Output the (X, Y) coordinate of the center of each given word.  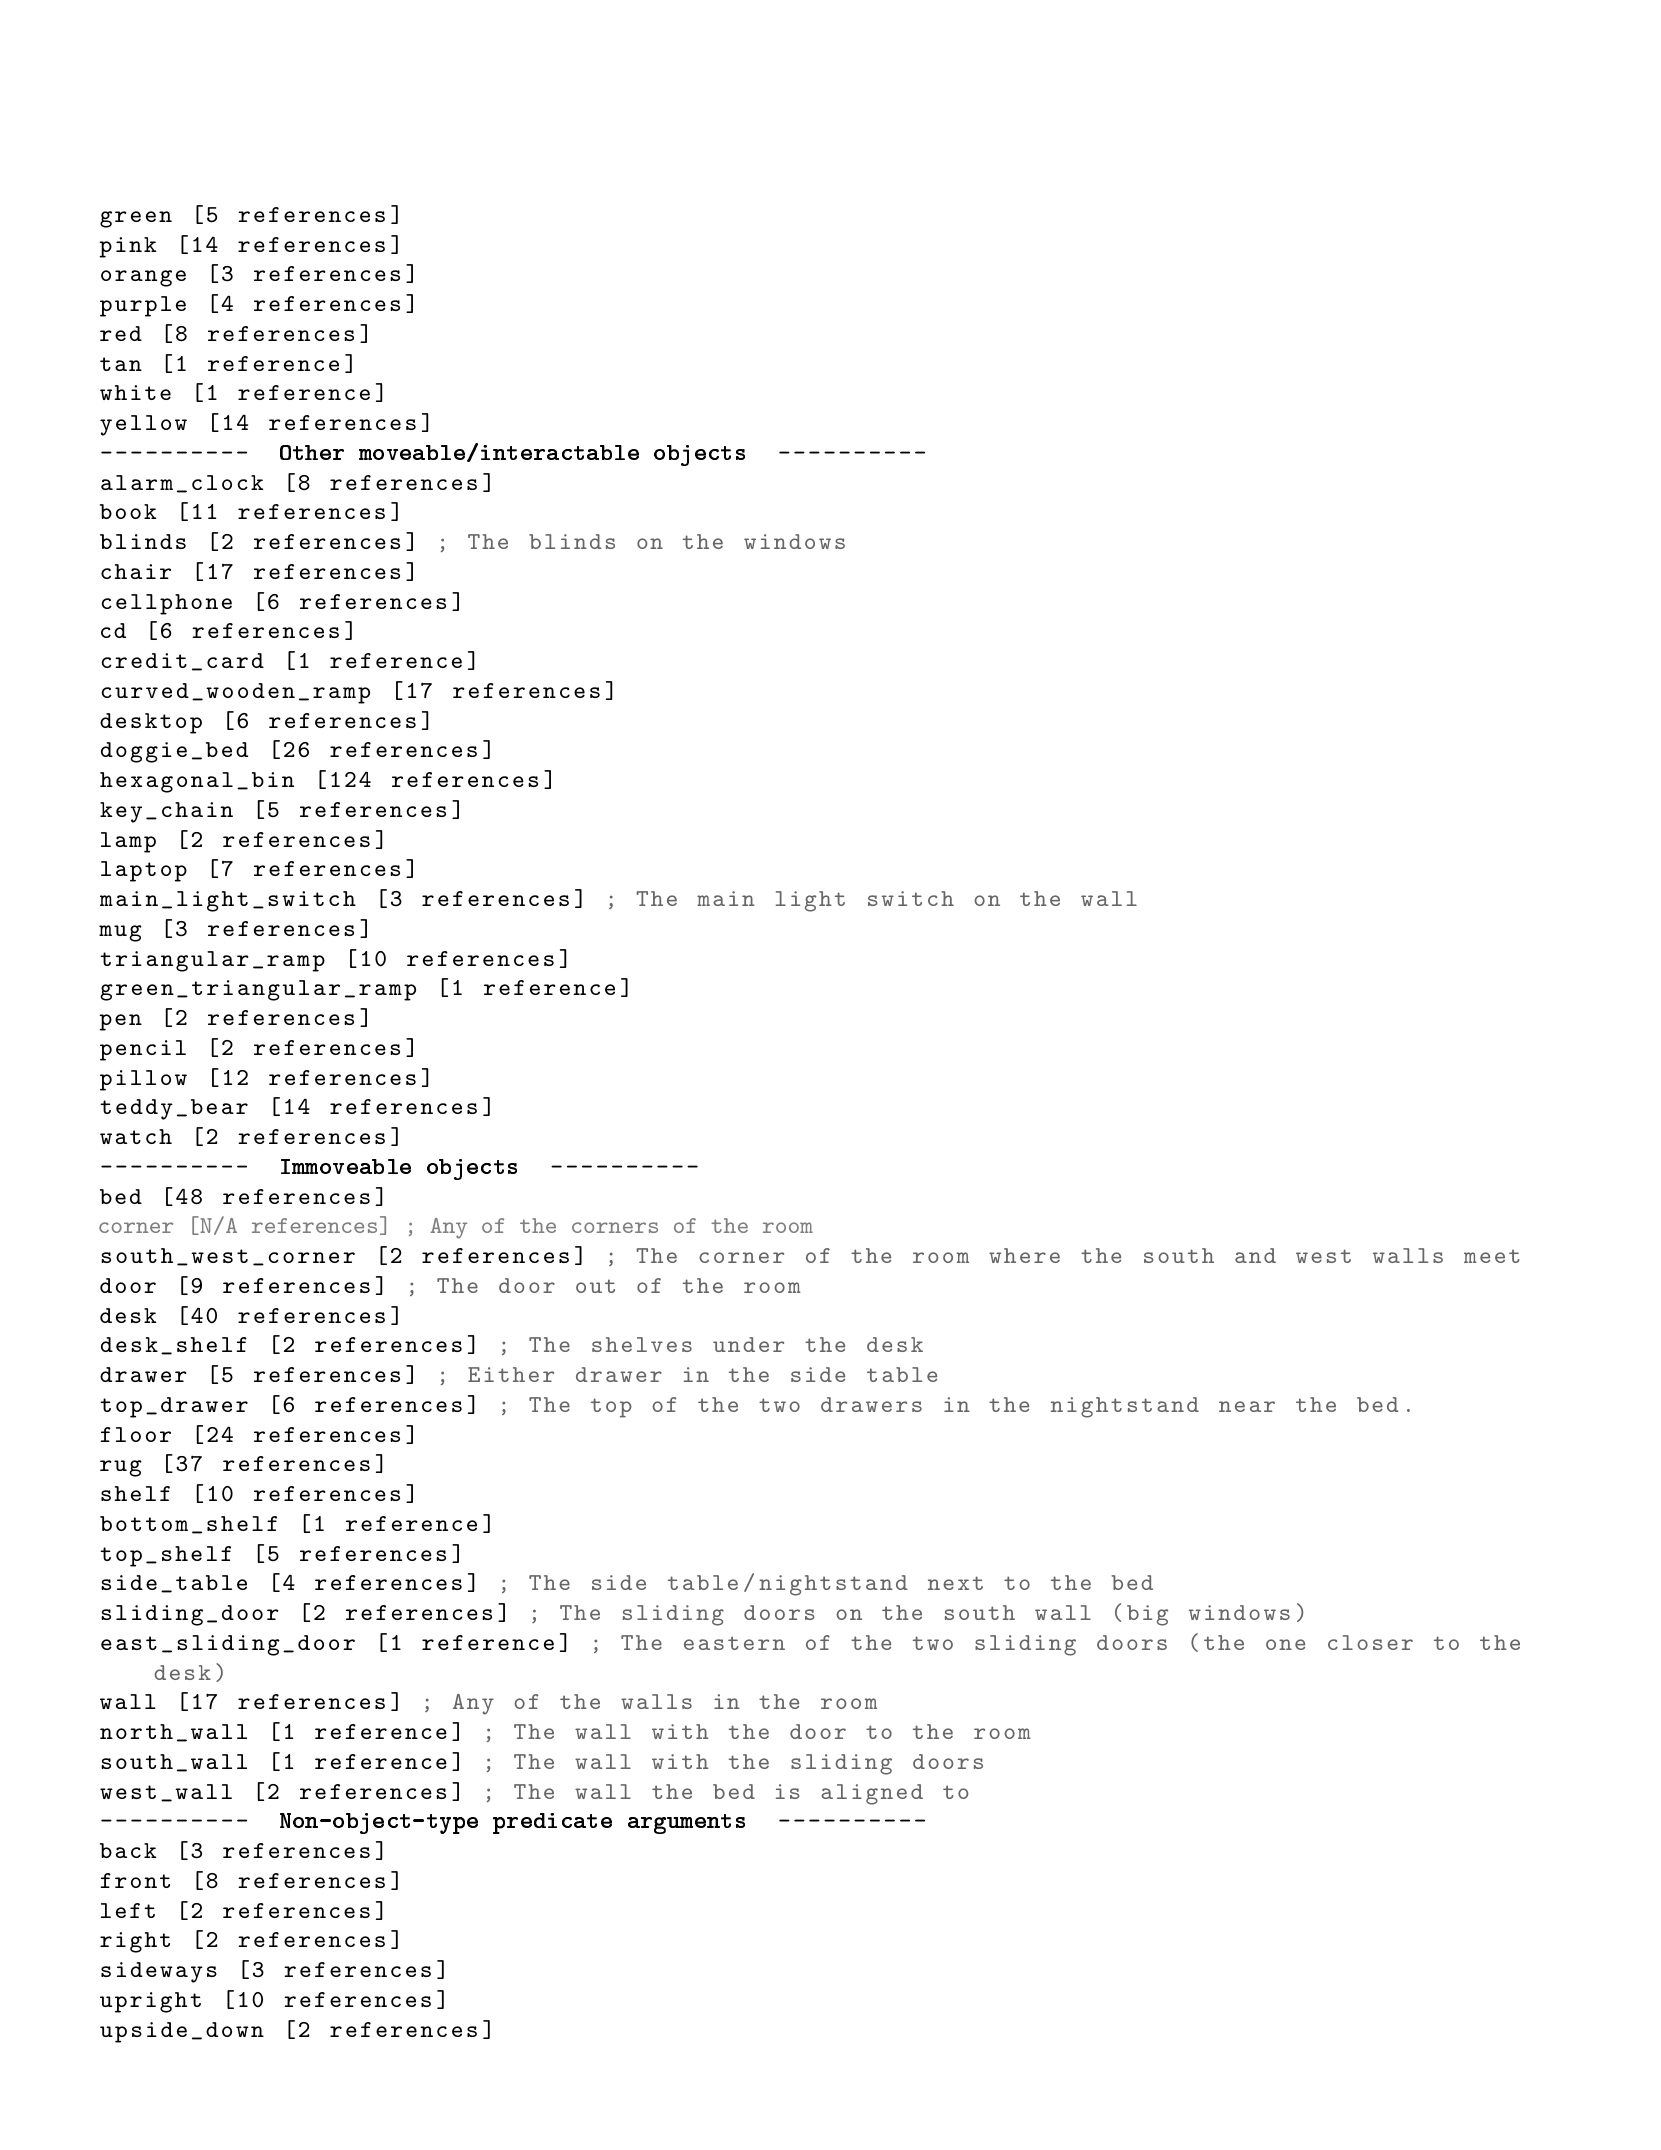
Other (312, 452)
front (135, 1880)
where (1024, 1255)
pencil (143, 1050)
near (1247, 1406)
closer (1370, 1642)
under (748, 1344)
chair (136, 571)
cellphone (166, 604)
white (135, 392)
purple (143, 306)
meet (1491, 1256)
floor (135, 1434)
